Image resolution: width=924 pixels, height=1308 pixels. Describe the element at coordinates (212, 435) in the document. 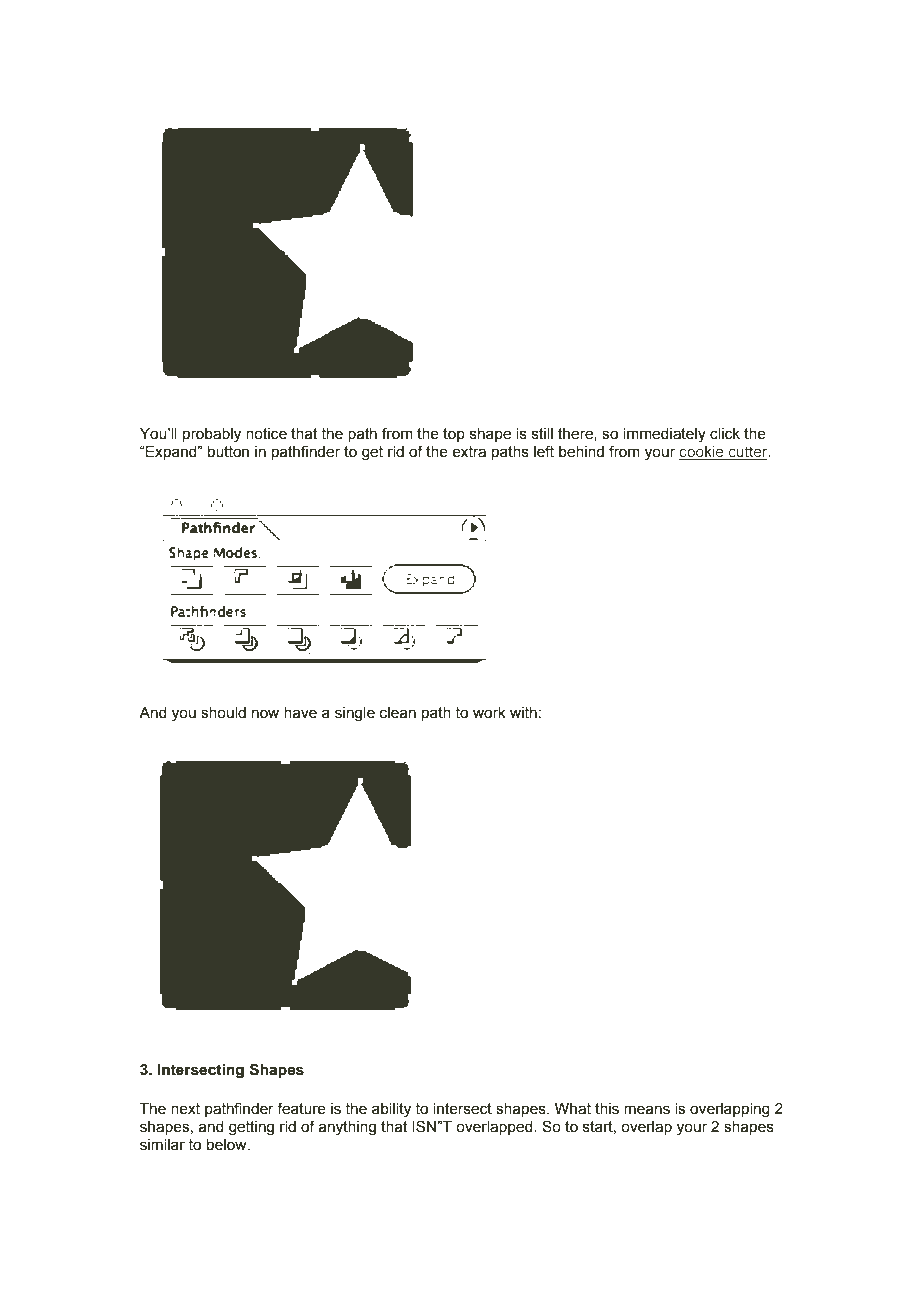

I see `probably` at that location.
